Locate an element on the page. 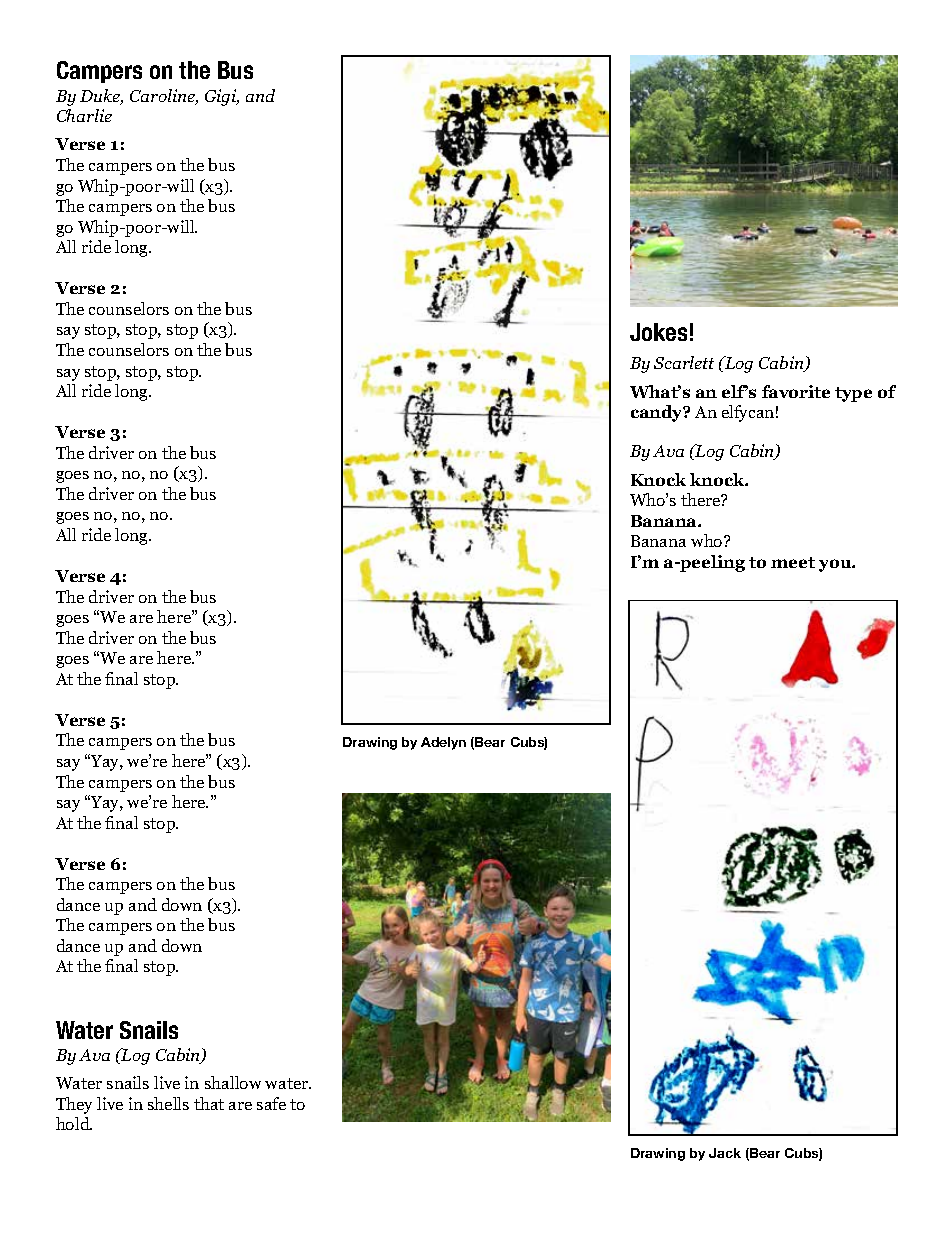 The height and width of the image is (1233, 952). meet is located at coordinates (793, 562).
